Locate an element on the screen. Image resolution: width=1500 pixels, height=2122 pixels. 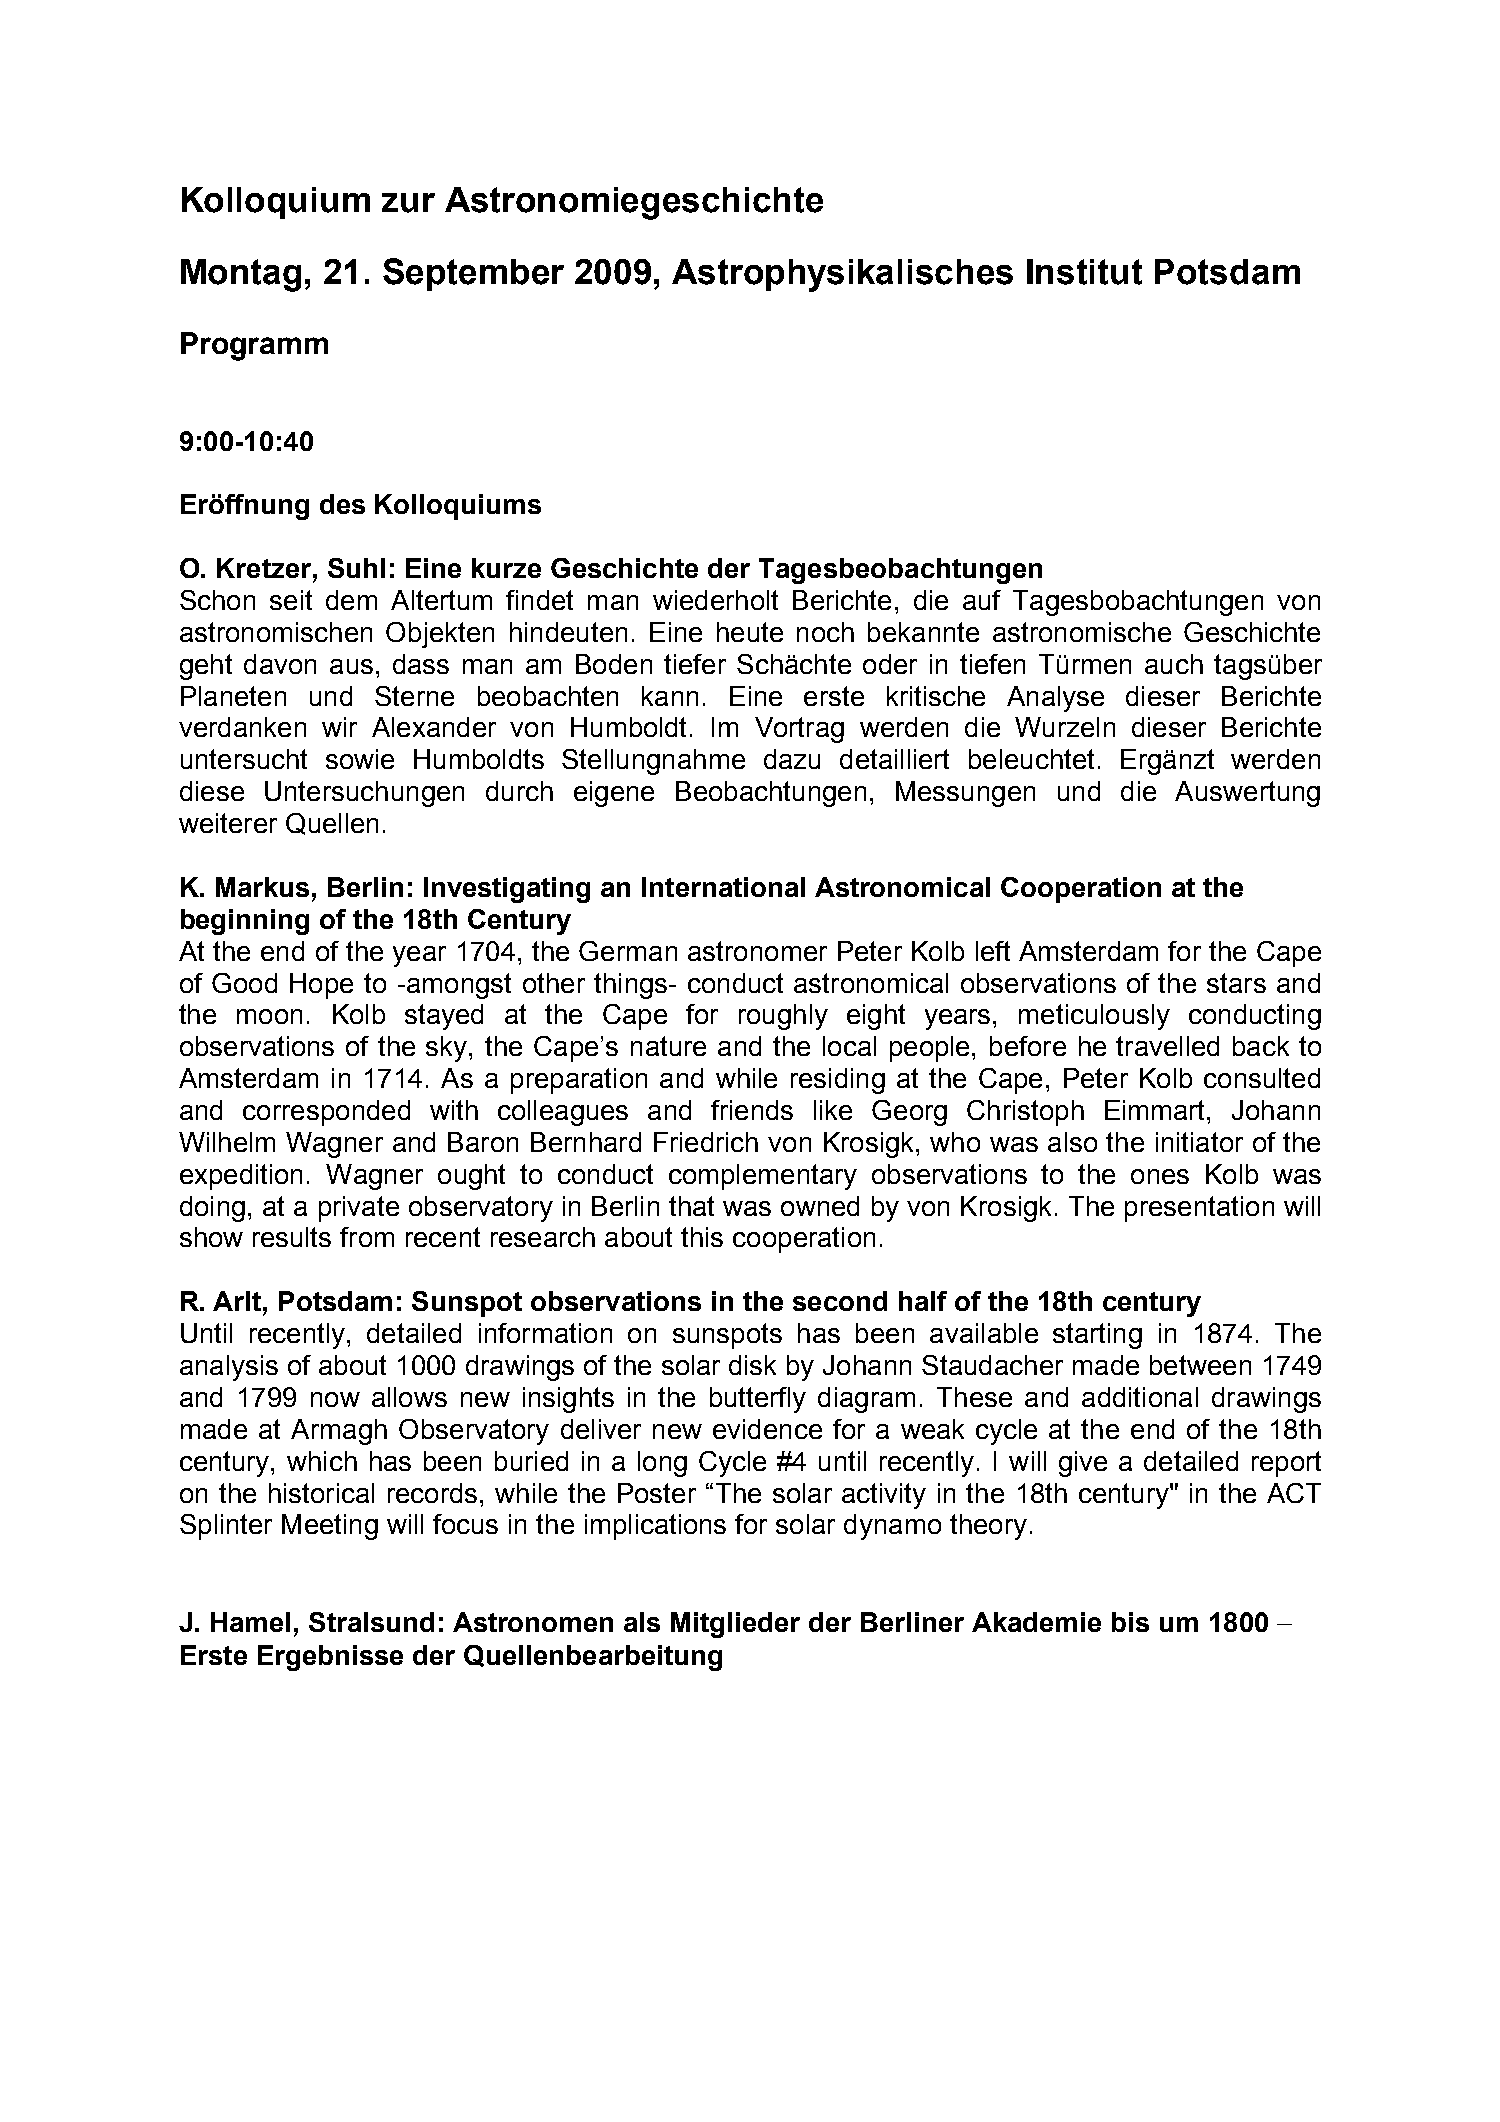
Markus is located at coordinates (262, 887).
